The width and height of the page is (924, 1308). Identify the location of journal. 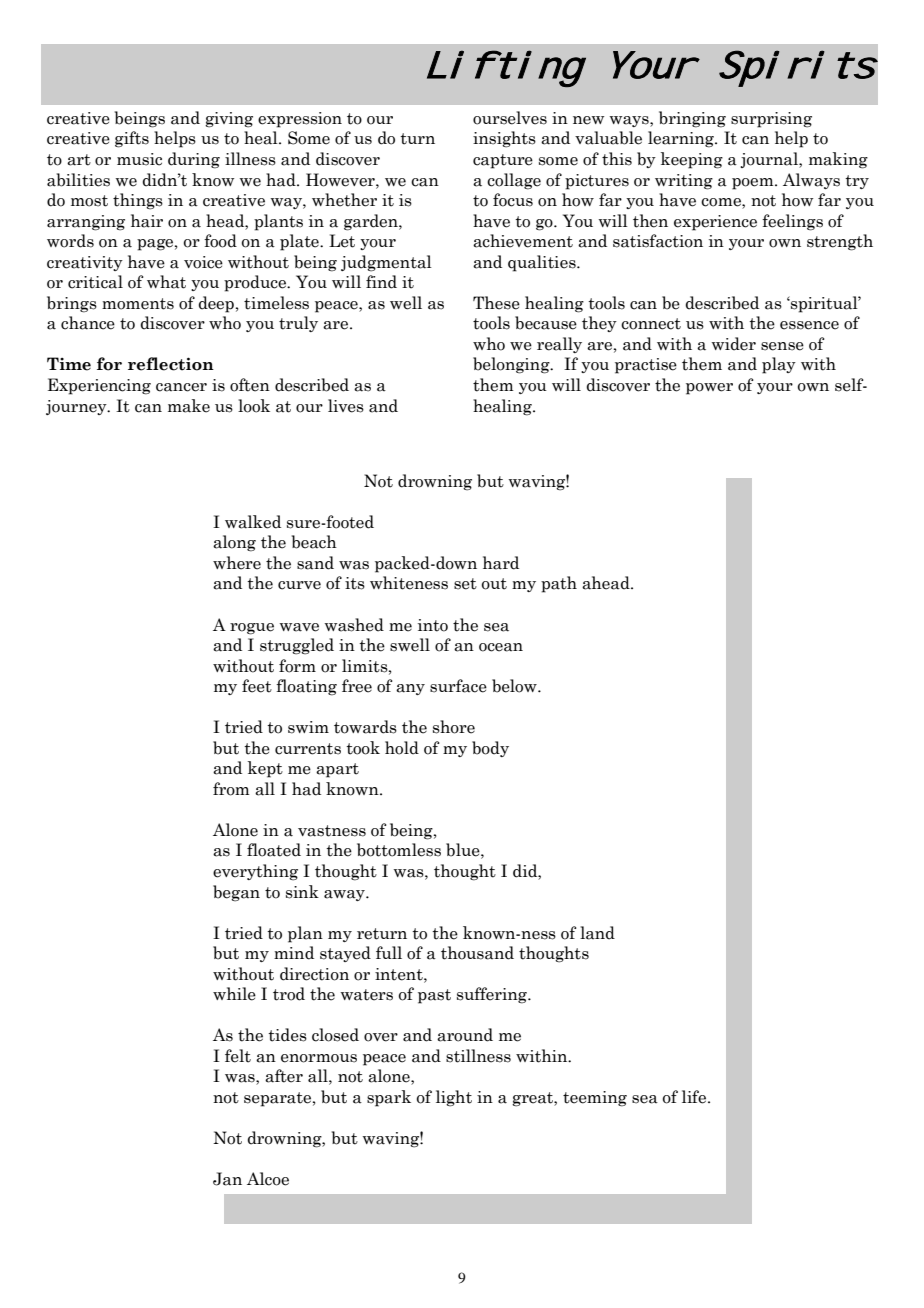
(770, 160).
